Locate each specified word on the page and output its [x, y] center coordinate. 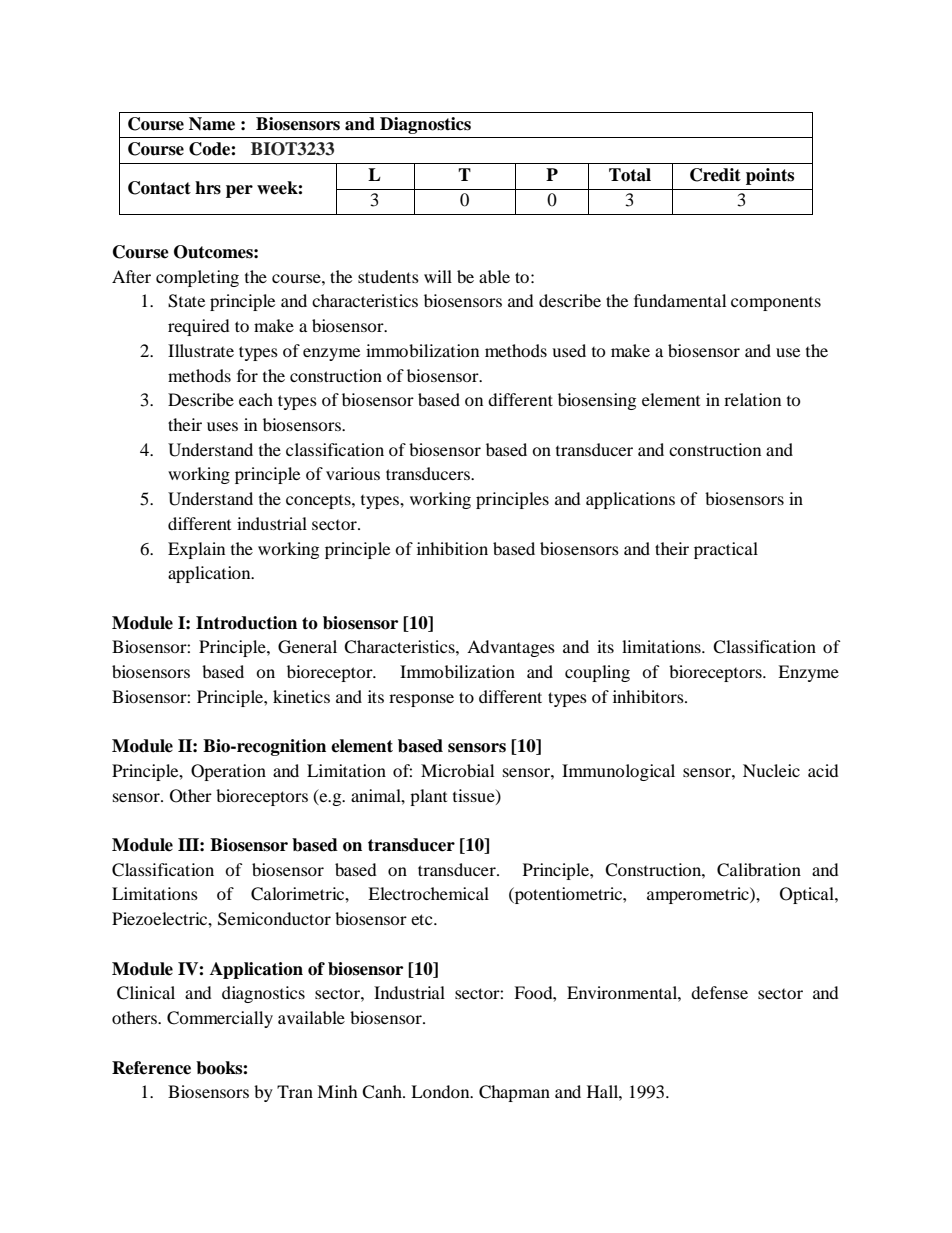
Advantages [511, 648]
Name [212, 124]
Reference [151, 1068]
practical [726, 550]
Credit [715, 175]
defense [719, 992]
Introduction [246, 623]
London [441, 1091]
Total [630, 175]
